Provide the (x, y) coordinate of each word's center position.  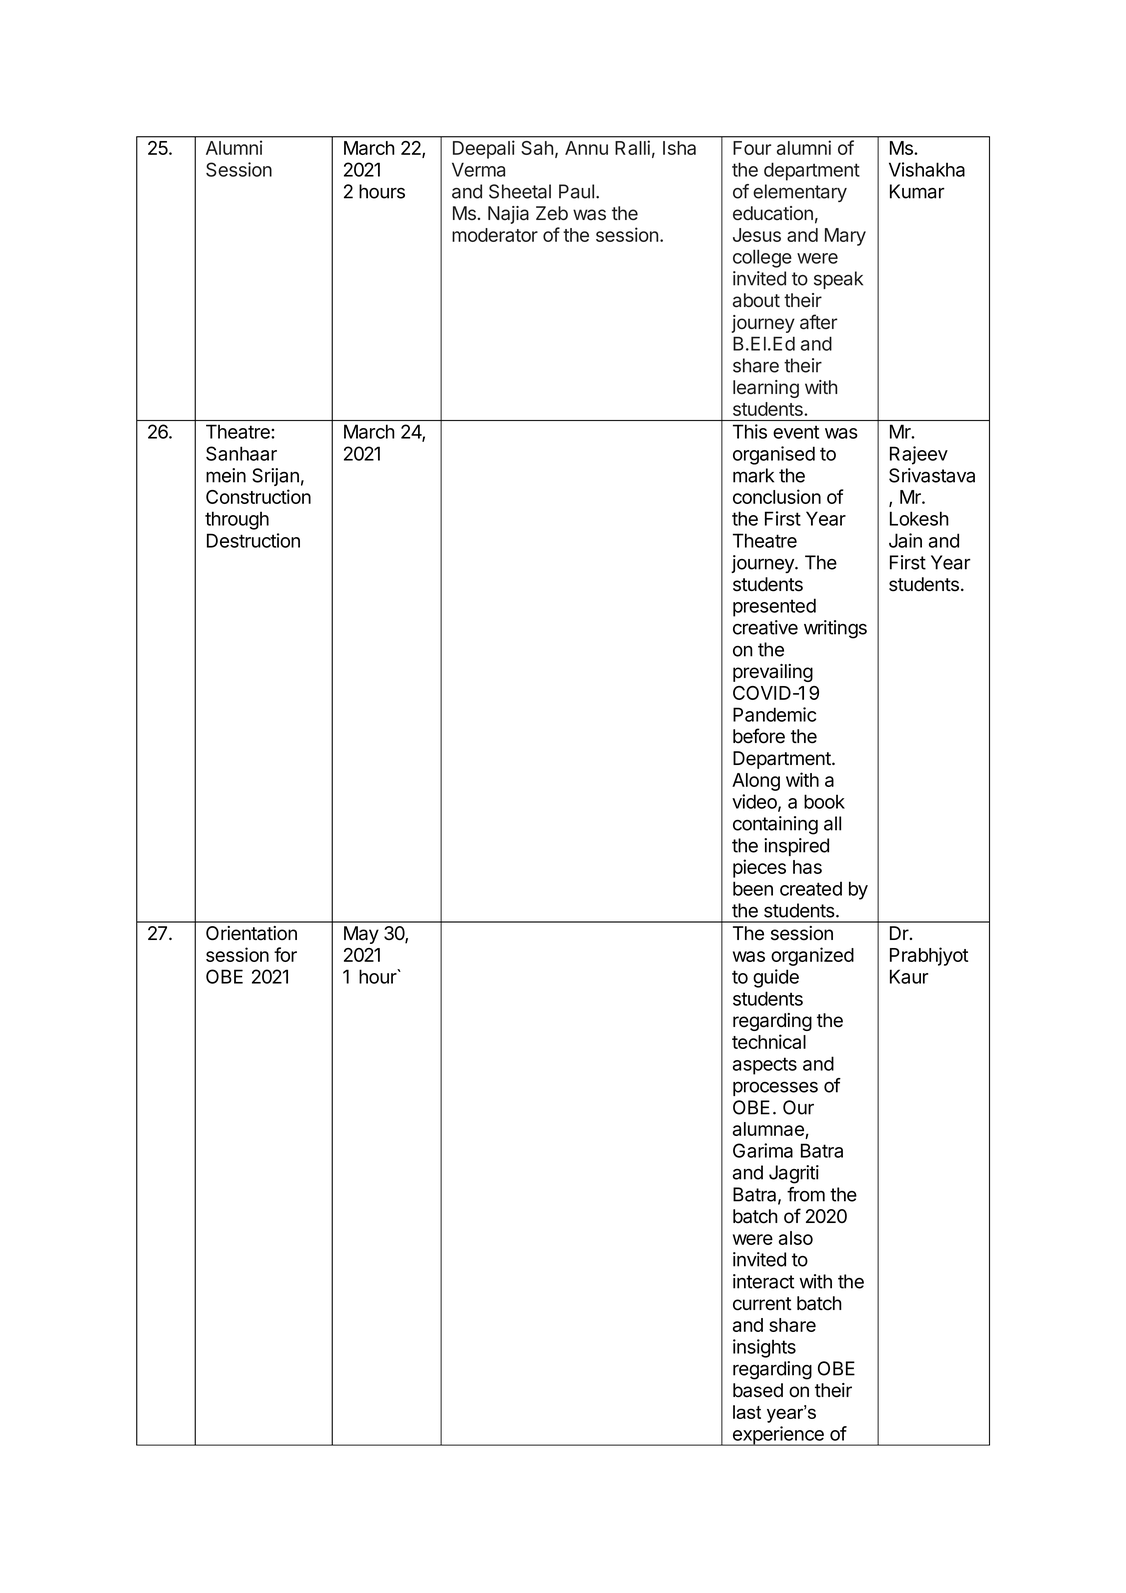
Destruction (253, 540)
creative (765, 627)
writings (835, 629)
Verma (478, 169)
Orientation (251, 933)
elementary (800, 193)
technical (769, 1041)
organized (812, 956)
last (747, 1412)
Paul (576, 191)
